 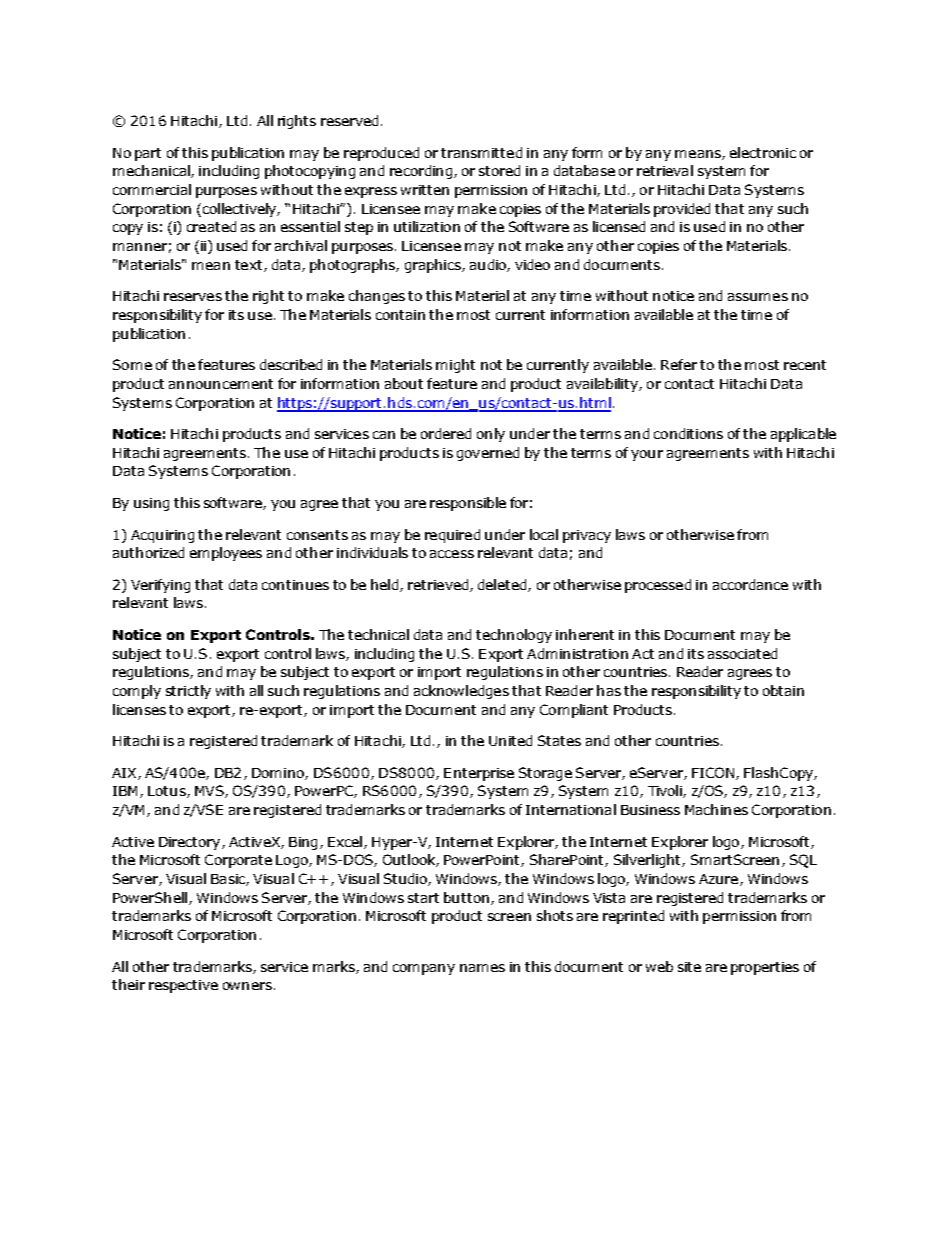 What do you see at coordinates (763, 152) in the image?
I see `electronic` at bounding box center [763, 152].
